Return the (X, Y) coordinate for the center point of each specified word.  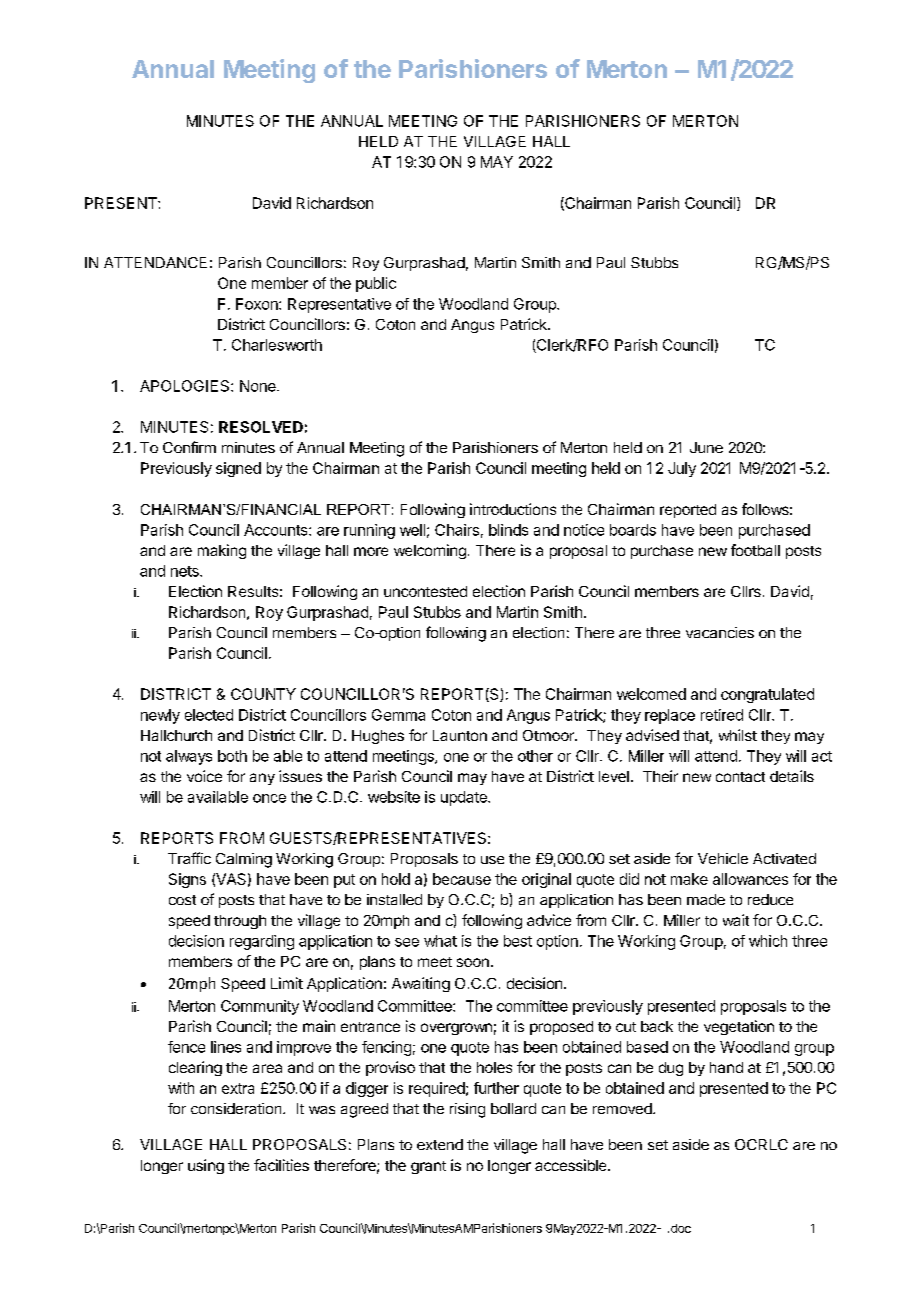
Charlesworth (277, 345)
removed (623, 1108)
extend (440, 1144)
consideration (237, 1108)
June (706, 447)
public (376, 284)
